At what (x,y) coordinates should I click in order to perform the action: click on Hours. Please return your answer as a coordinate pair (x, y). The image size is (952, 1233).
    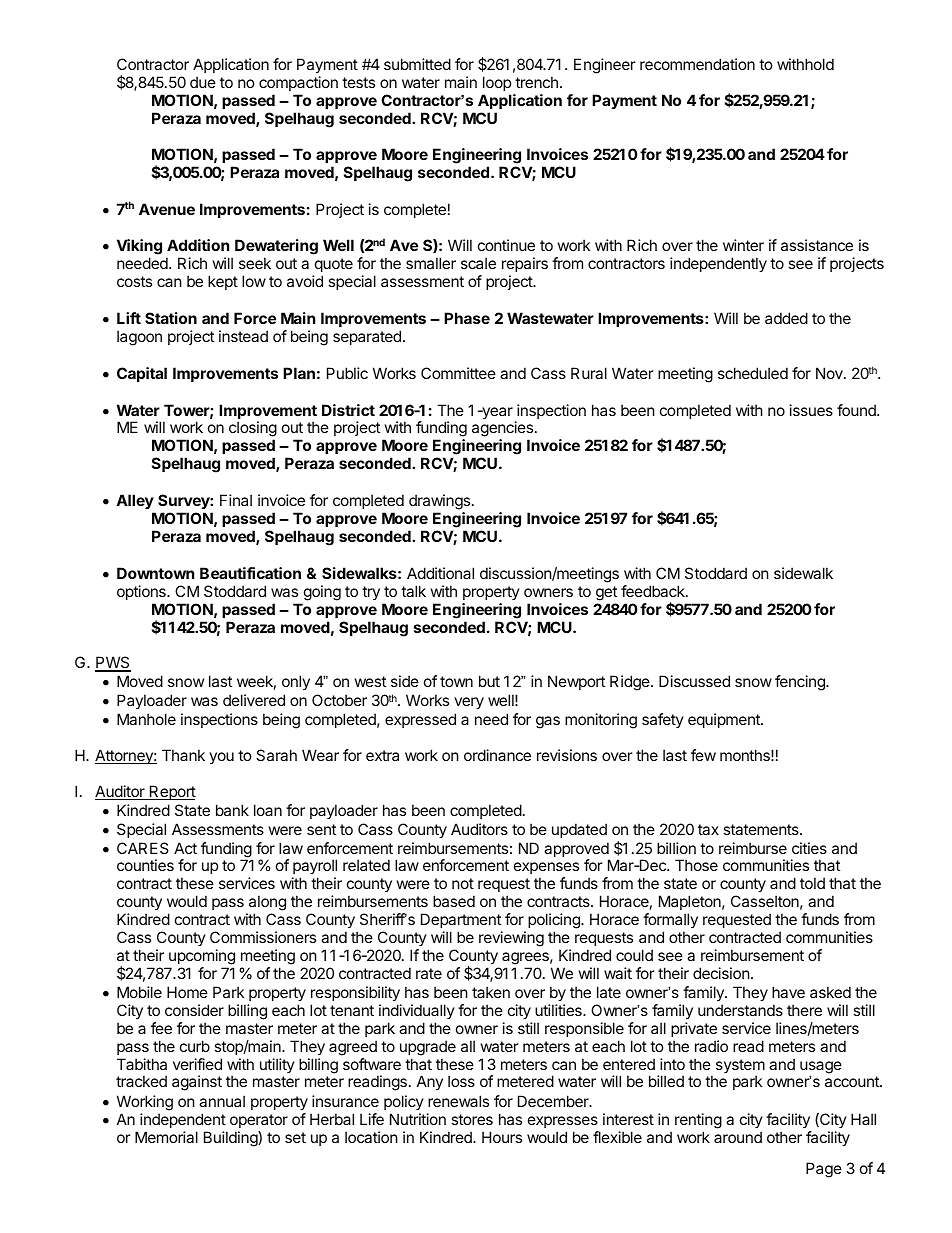
    Looking at the image, I should click on (502, 1137).
